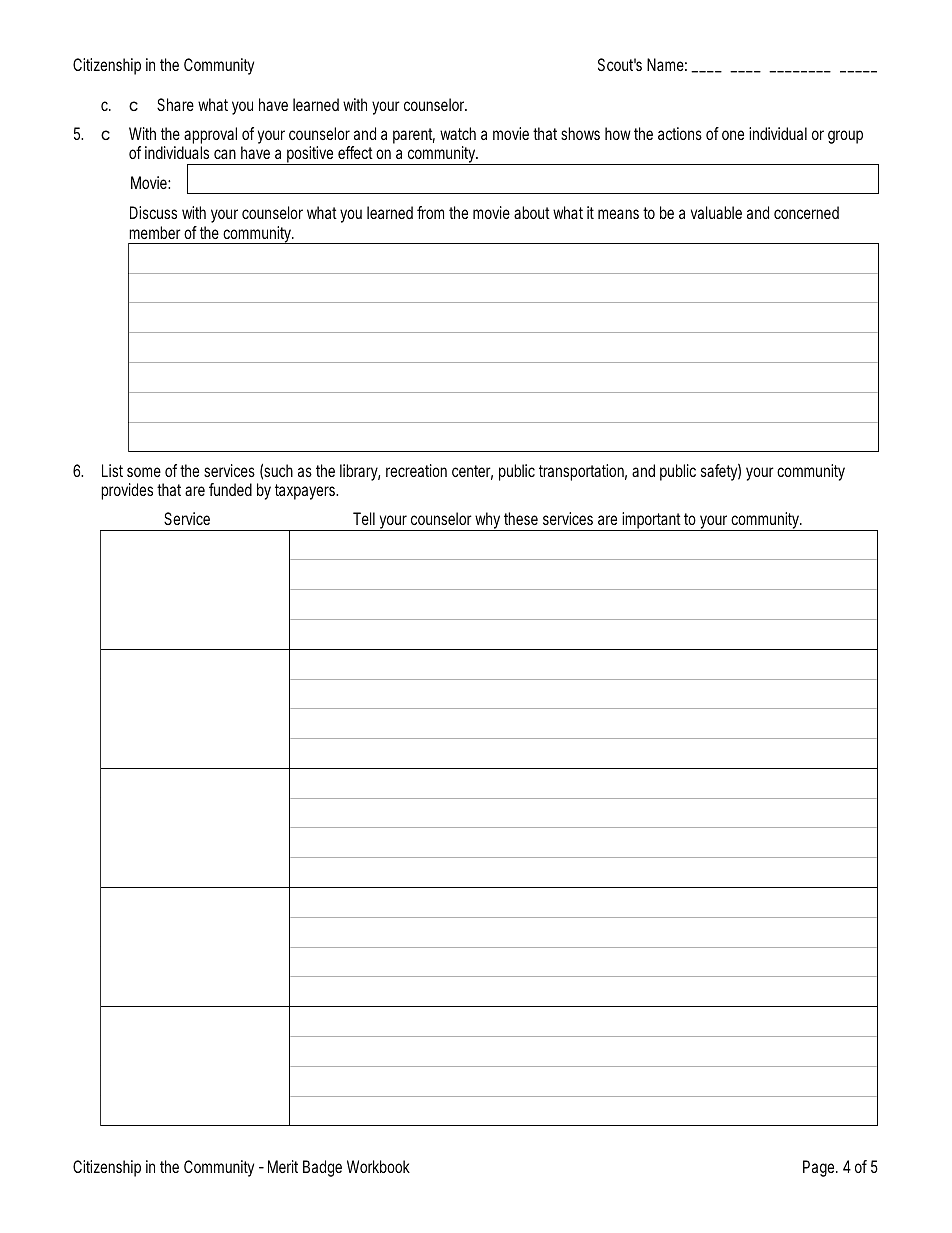 The width and height of the document is (952, 1233). I want to click on important, so click(651, 521).
